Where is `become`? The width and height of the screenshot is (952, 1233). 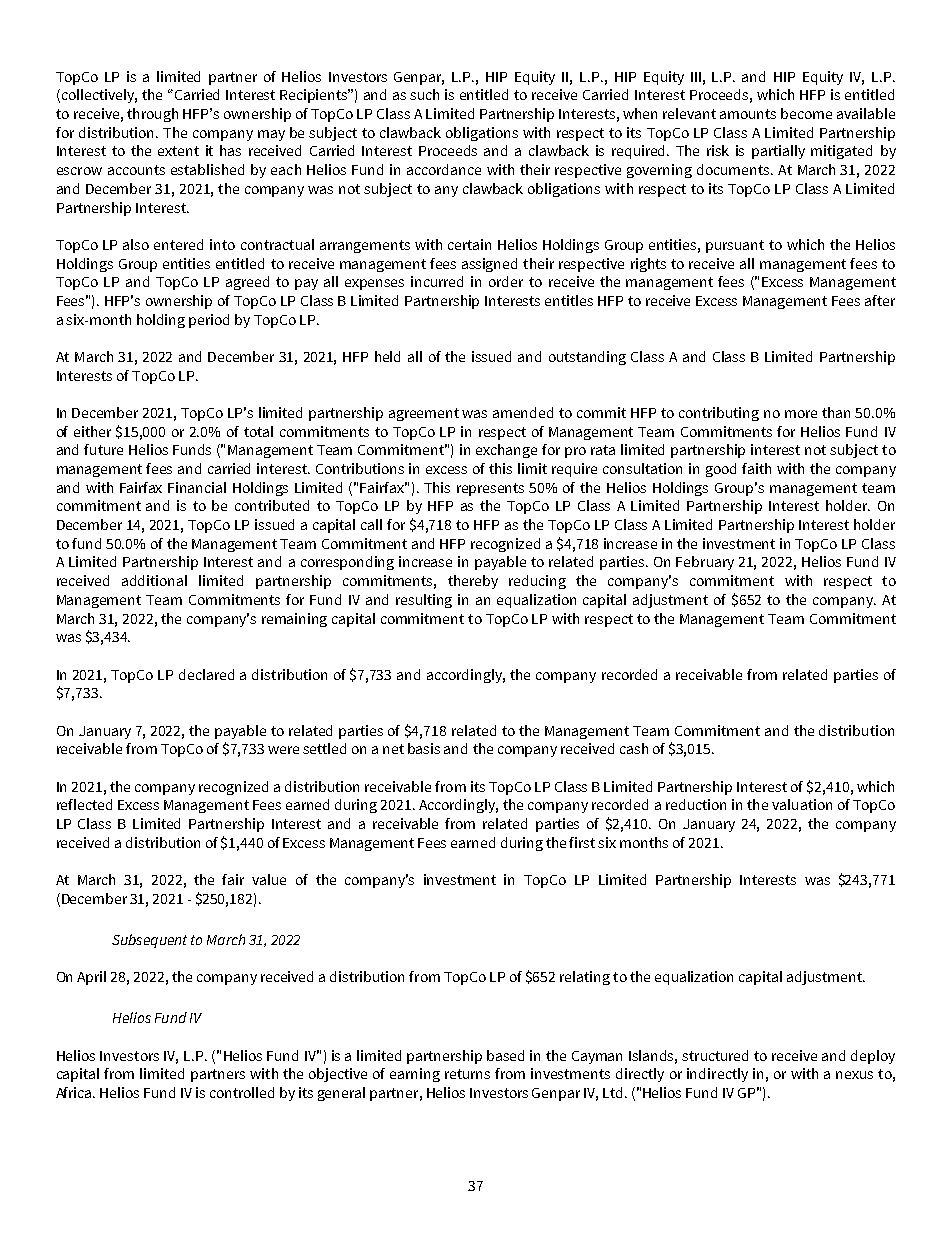 become is located at coordinates (806, 113).
